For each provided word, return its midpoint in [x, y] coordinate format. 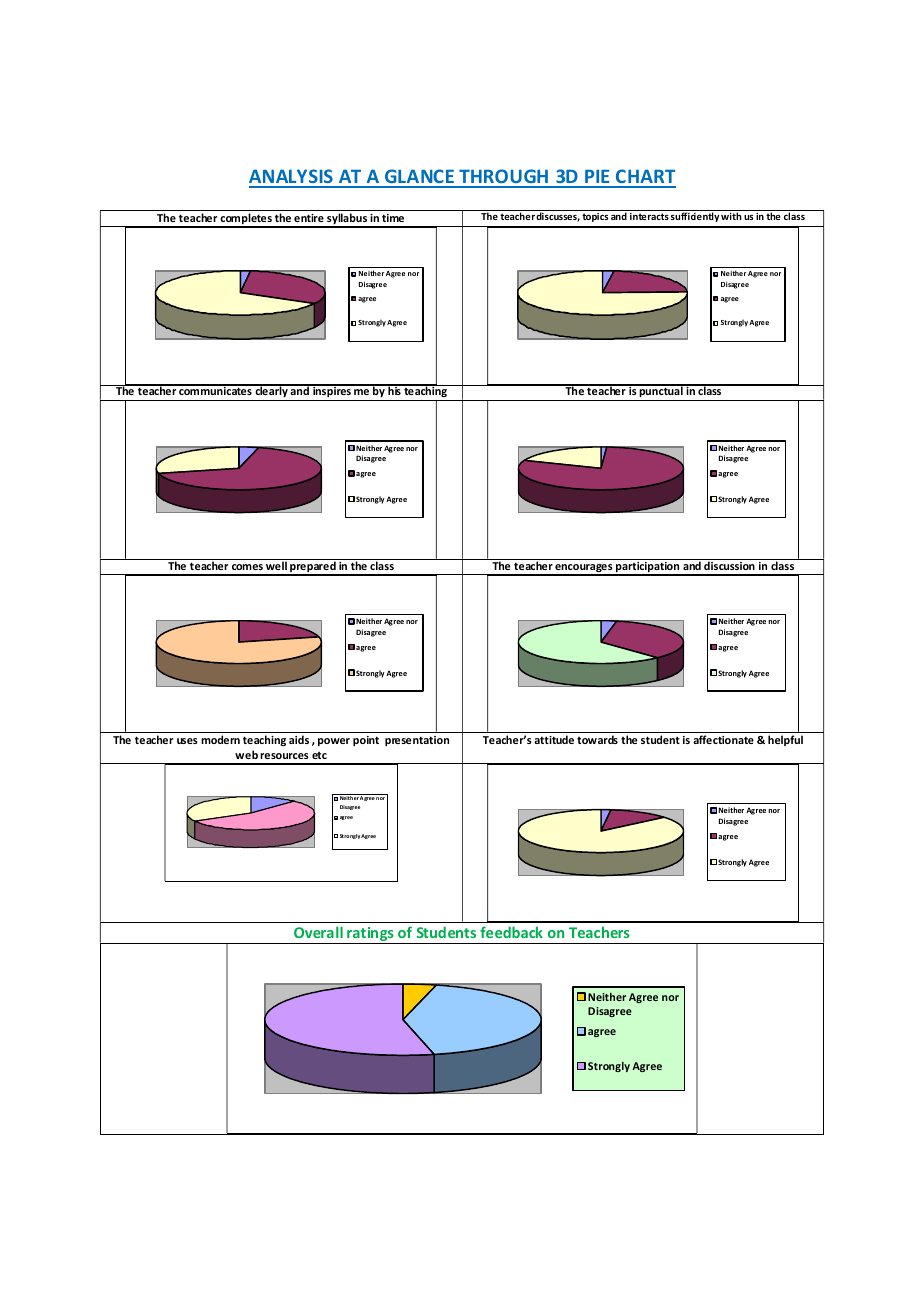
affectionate [723, 739]
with [731, 216]
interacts [649, 216]
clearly [271, 393]
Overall [318, 932]
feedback [511, 932]
